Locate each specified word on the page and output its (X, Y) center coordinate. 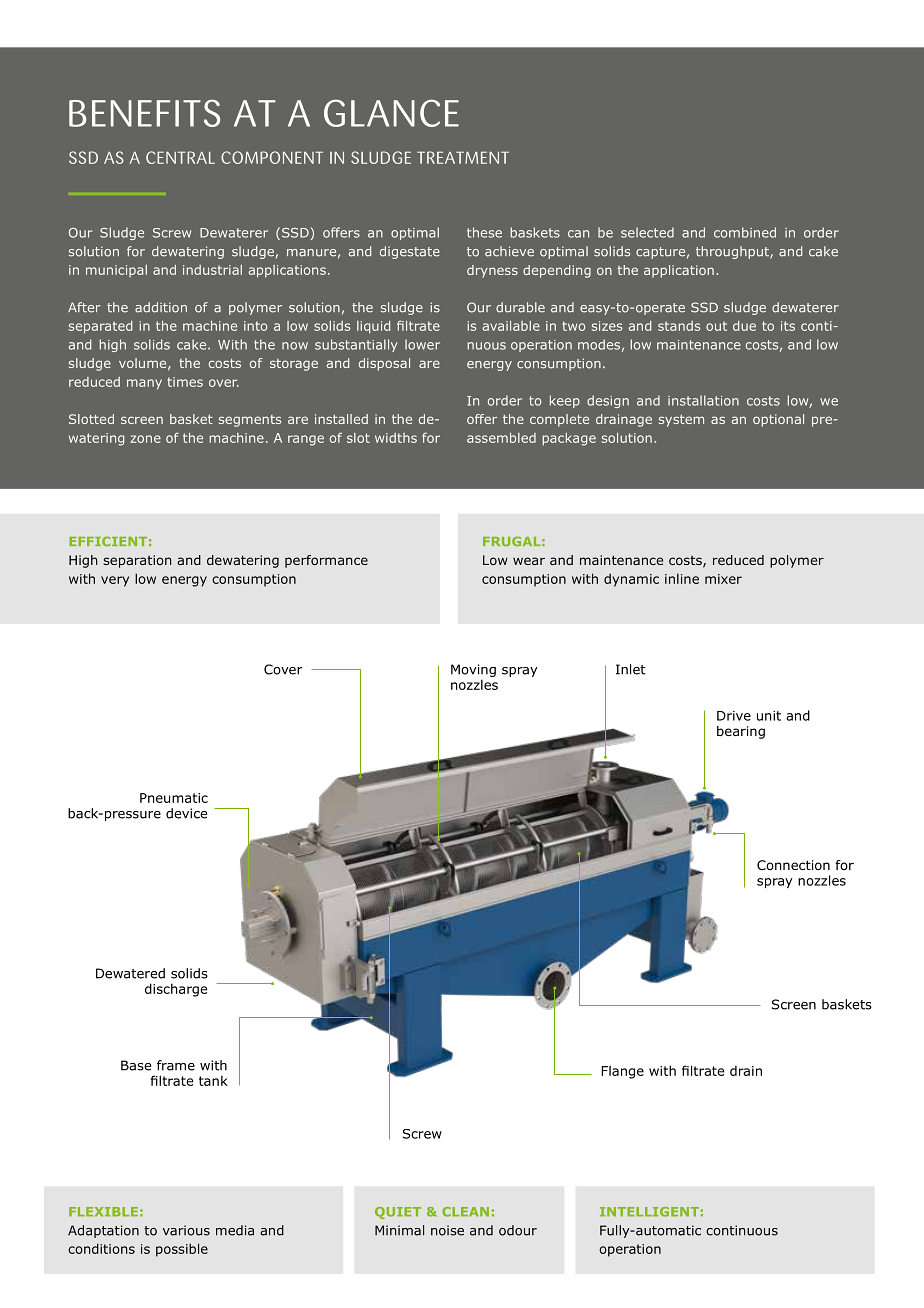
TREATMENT (463, 157)
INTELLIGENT (649, 1212)
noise (447, 1230)
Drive (734, 716)
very (115, 581)
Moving (473, 670)
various (186, 1230)
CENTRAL (180, 157)
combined (745, 232)
